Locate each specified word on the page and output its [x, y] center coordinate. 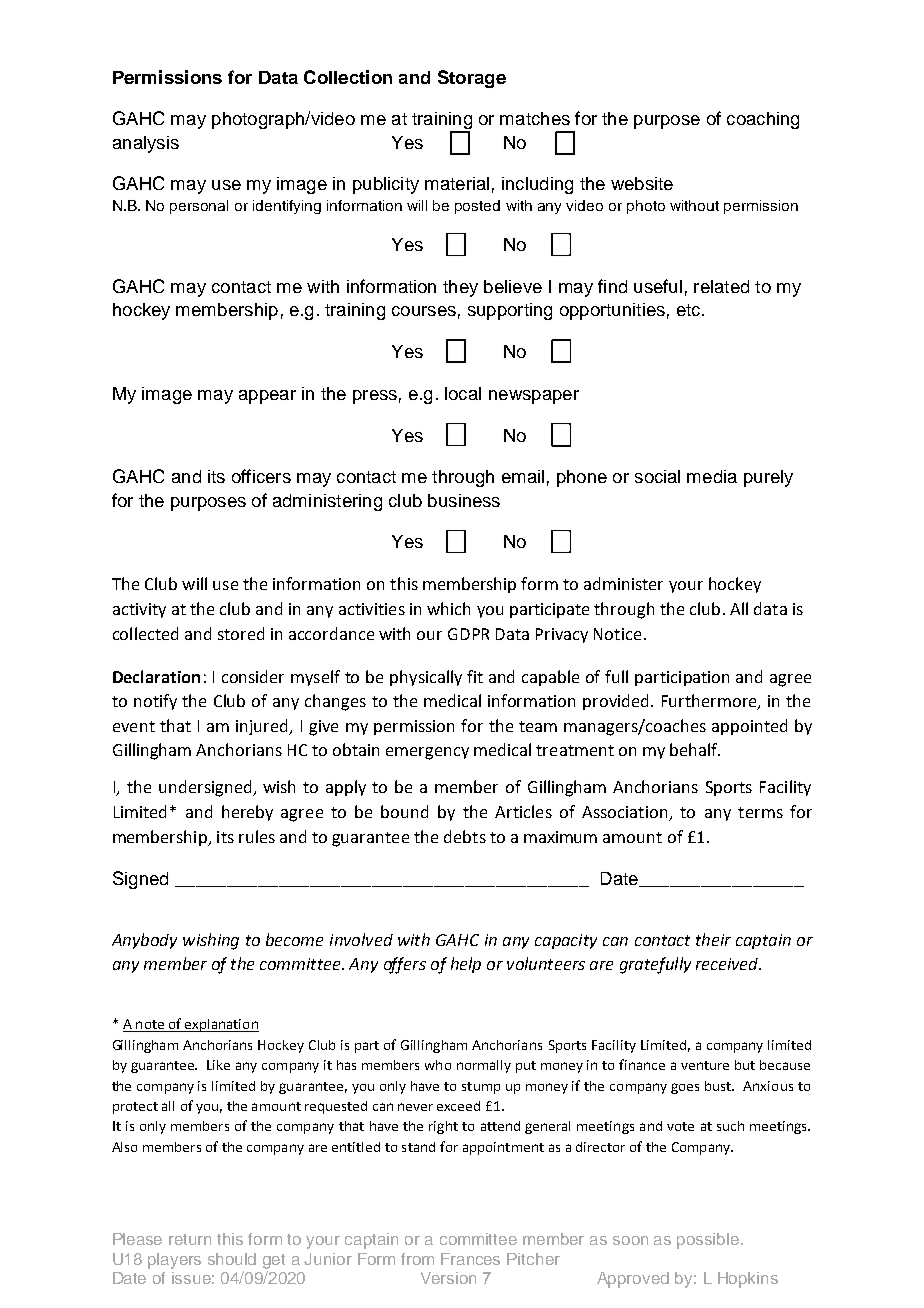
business [464, 500]
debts [465, 836]
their [713, 939]
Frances [470, 1259]
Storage [472, 79]
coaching [763, 120]
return [190, 1239]
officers [261, 476]
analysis [146, 144]
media [712, 476]
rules [257, 836]
